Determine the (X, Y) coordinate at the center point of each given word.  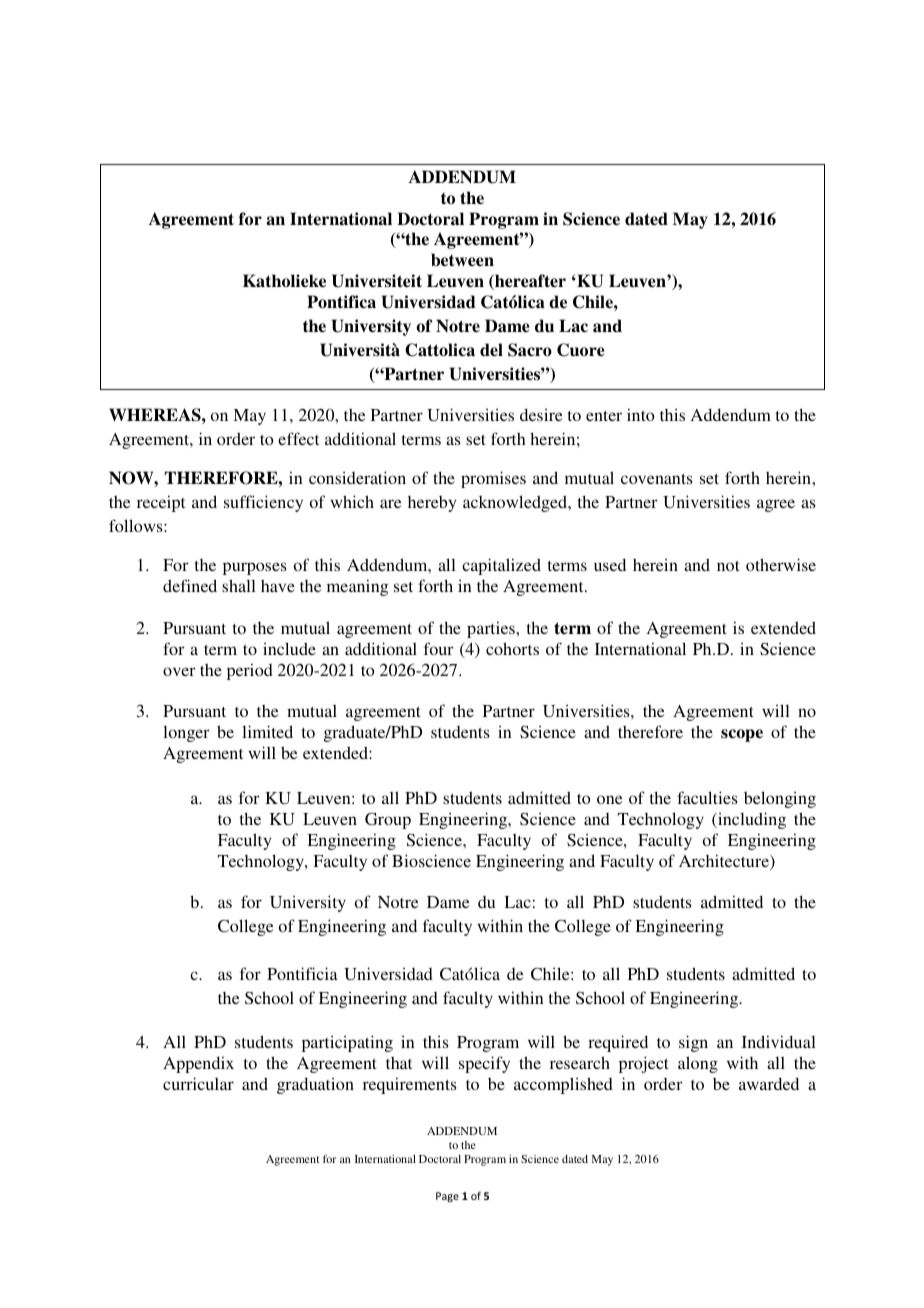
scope (742, 735)
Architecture (725, 862)
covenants (657, 479)
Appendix (198, 1064)
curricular (198, 1083)
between (462, 260)
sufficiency (263, 503)
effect (298, 438)
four (439, 648)
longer (186, 734)
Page (447, 1197)
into (641, 414)
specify (484, 1064)
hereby (432, 504)
